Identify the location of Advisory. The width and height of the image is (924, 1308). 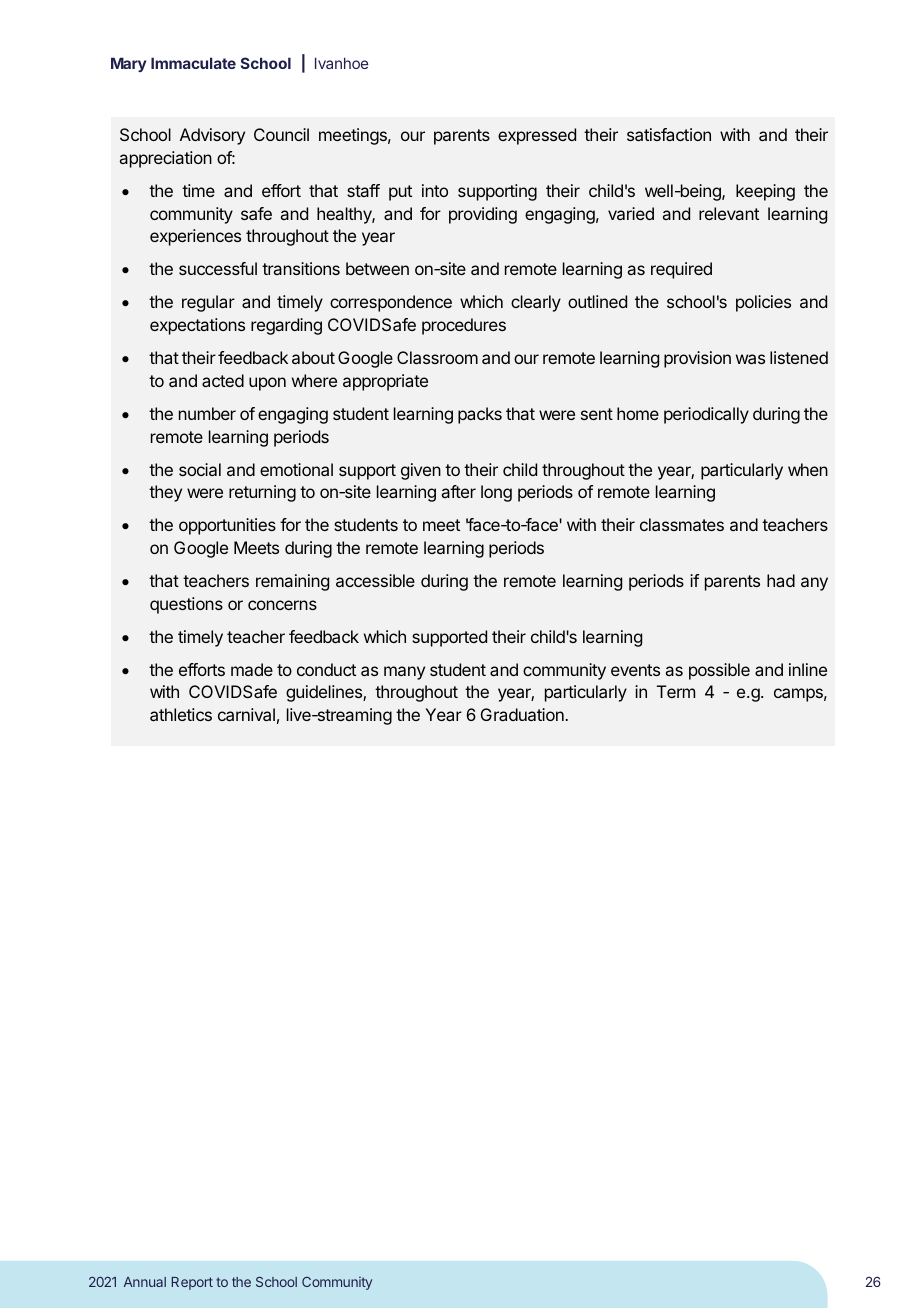
(212, 136).
